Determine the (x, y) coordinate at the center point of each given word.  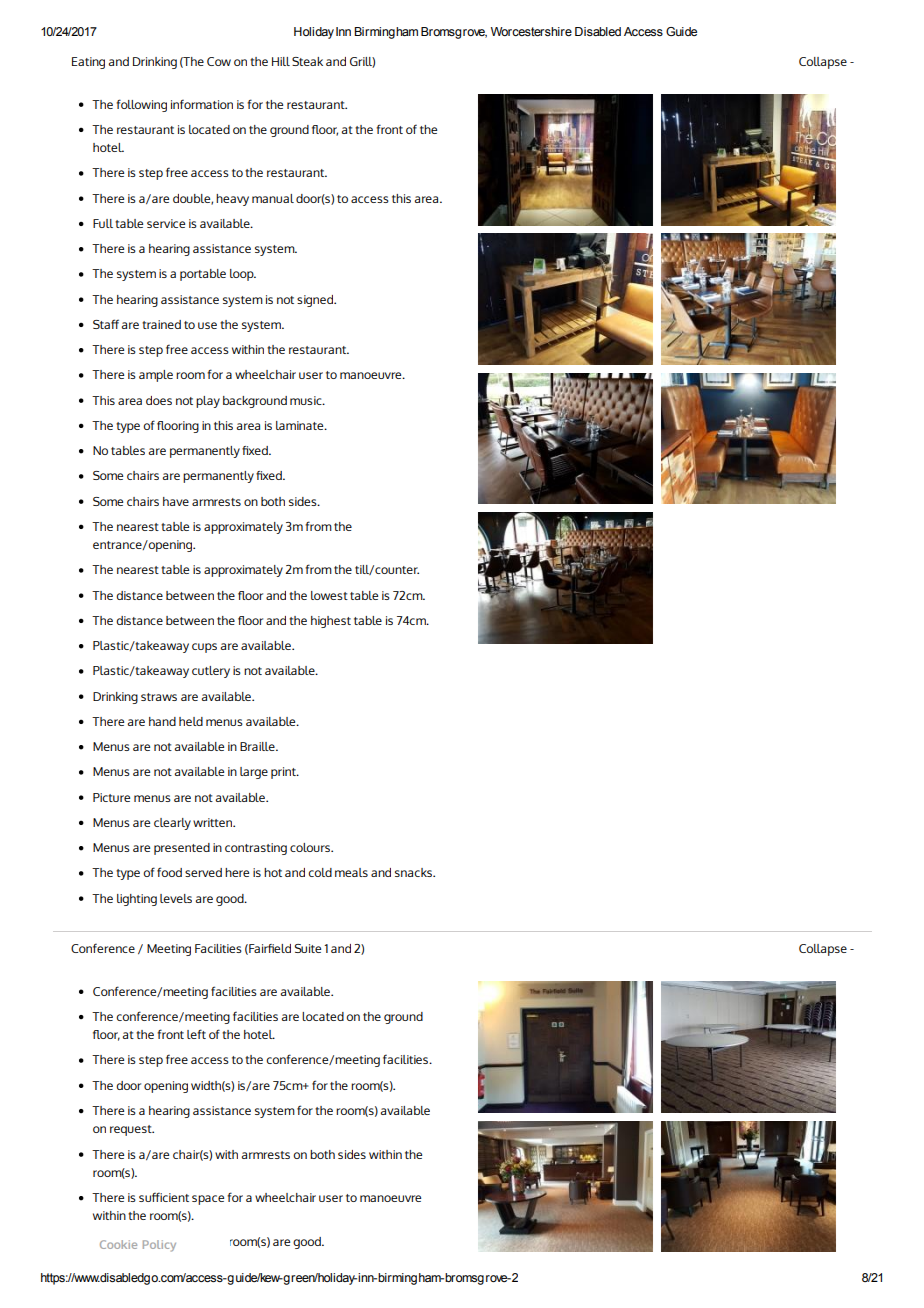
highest (331, 622)
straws (159, 697)
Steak (307, 61)
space (208, 1200)
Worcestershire (531, 31)
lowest (329, 595)
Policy (159, 1246)
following (141, 105)
